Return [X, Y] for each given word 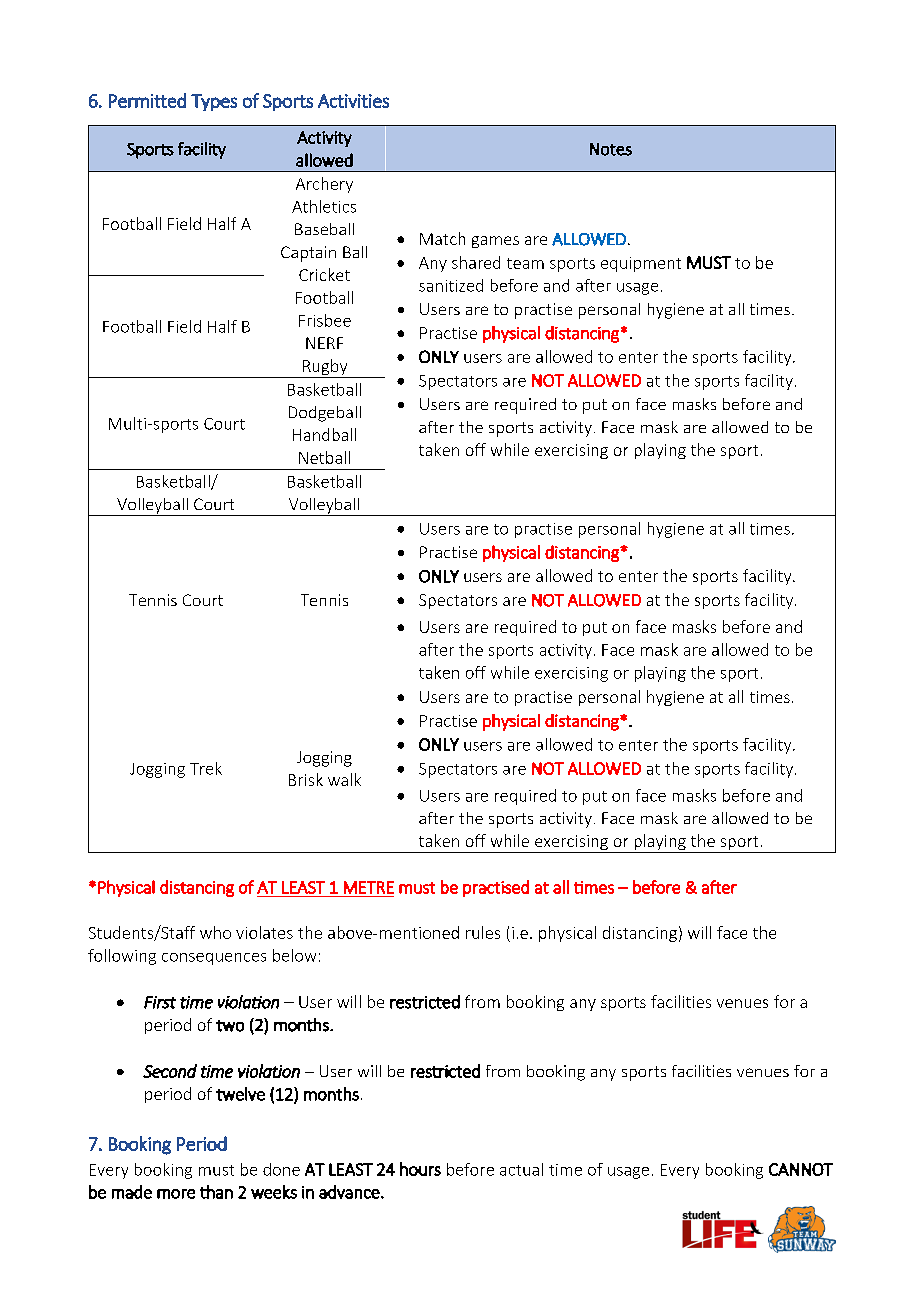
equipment [641, 264]
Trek [206, 768]
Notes [611, 149]
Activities [353, 101]
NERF [324, 343]
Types [214, 102]
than [216, 1192]
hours [420, 1169]
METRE [369, 887]
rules [483, 932]
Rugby [325, 368]
